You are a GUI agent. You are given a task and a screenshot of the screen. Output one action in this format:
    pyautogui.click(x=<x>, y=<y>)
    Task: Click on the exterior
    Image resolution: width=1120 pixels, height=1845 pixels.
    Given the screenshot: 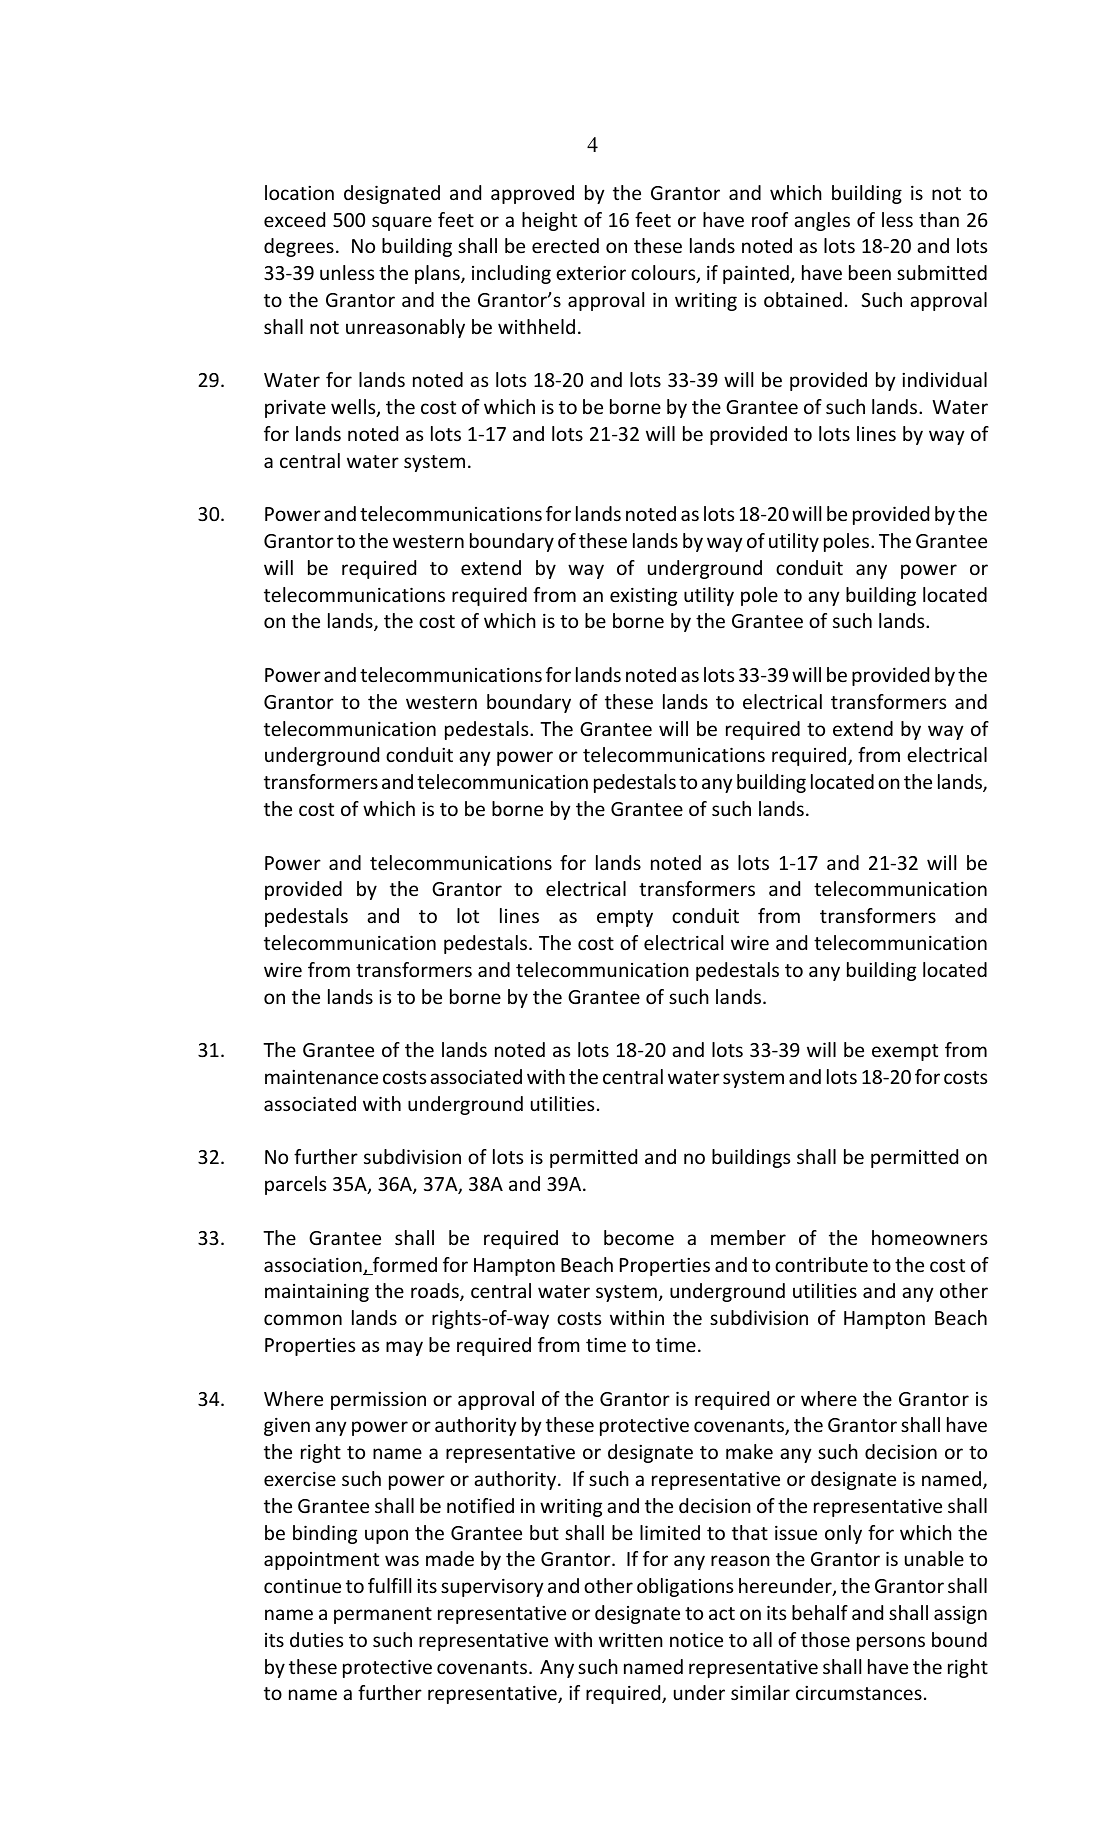 What is the action you would take?
    pyautogui.click(x=591, y=273)
